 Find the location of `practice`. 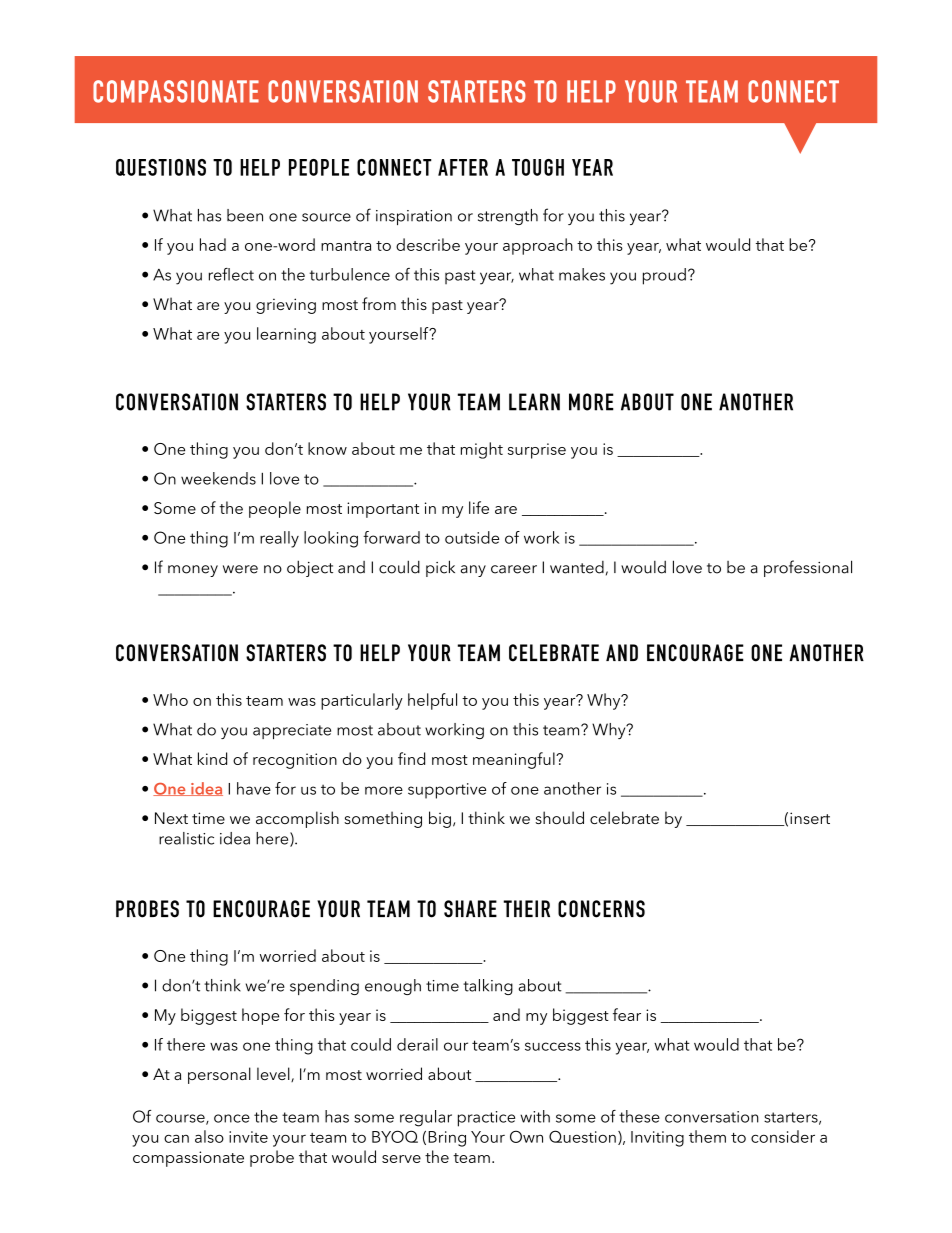

practice is located at coordinates (486, 1119).
